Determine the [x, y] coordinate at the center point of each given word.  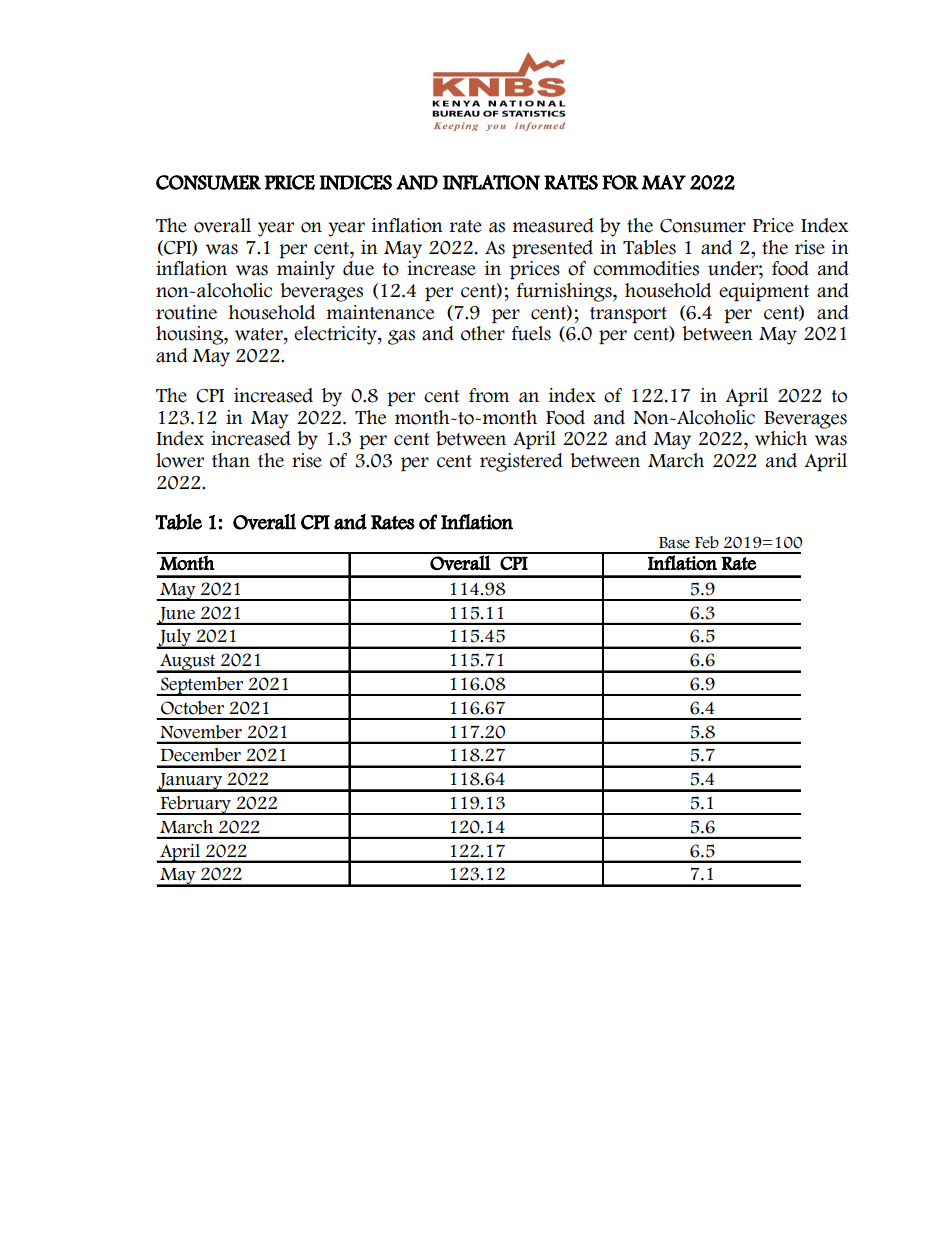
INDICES [355, 182]
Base [674, 543]
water [260, 334]
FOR [620, 182]
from [489, 395]
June [177, 616]
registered [521, 462]
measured [553, 225]
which [781, 438]
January [190, 782]
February [195, 805]
